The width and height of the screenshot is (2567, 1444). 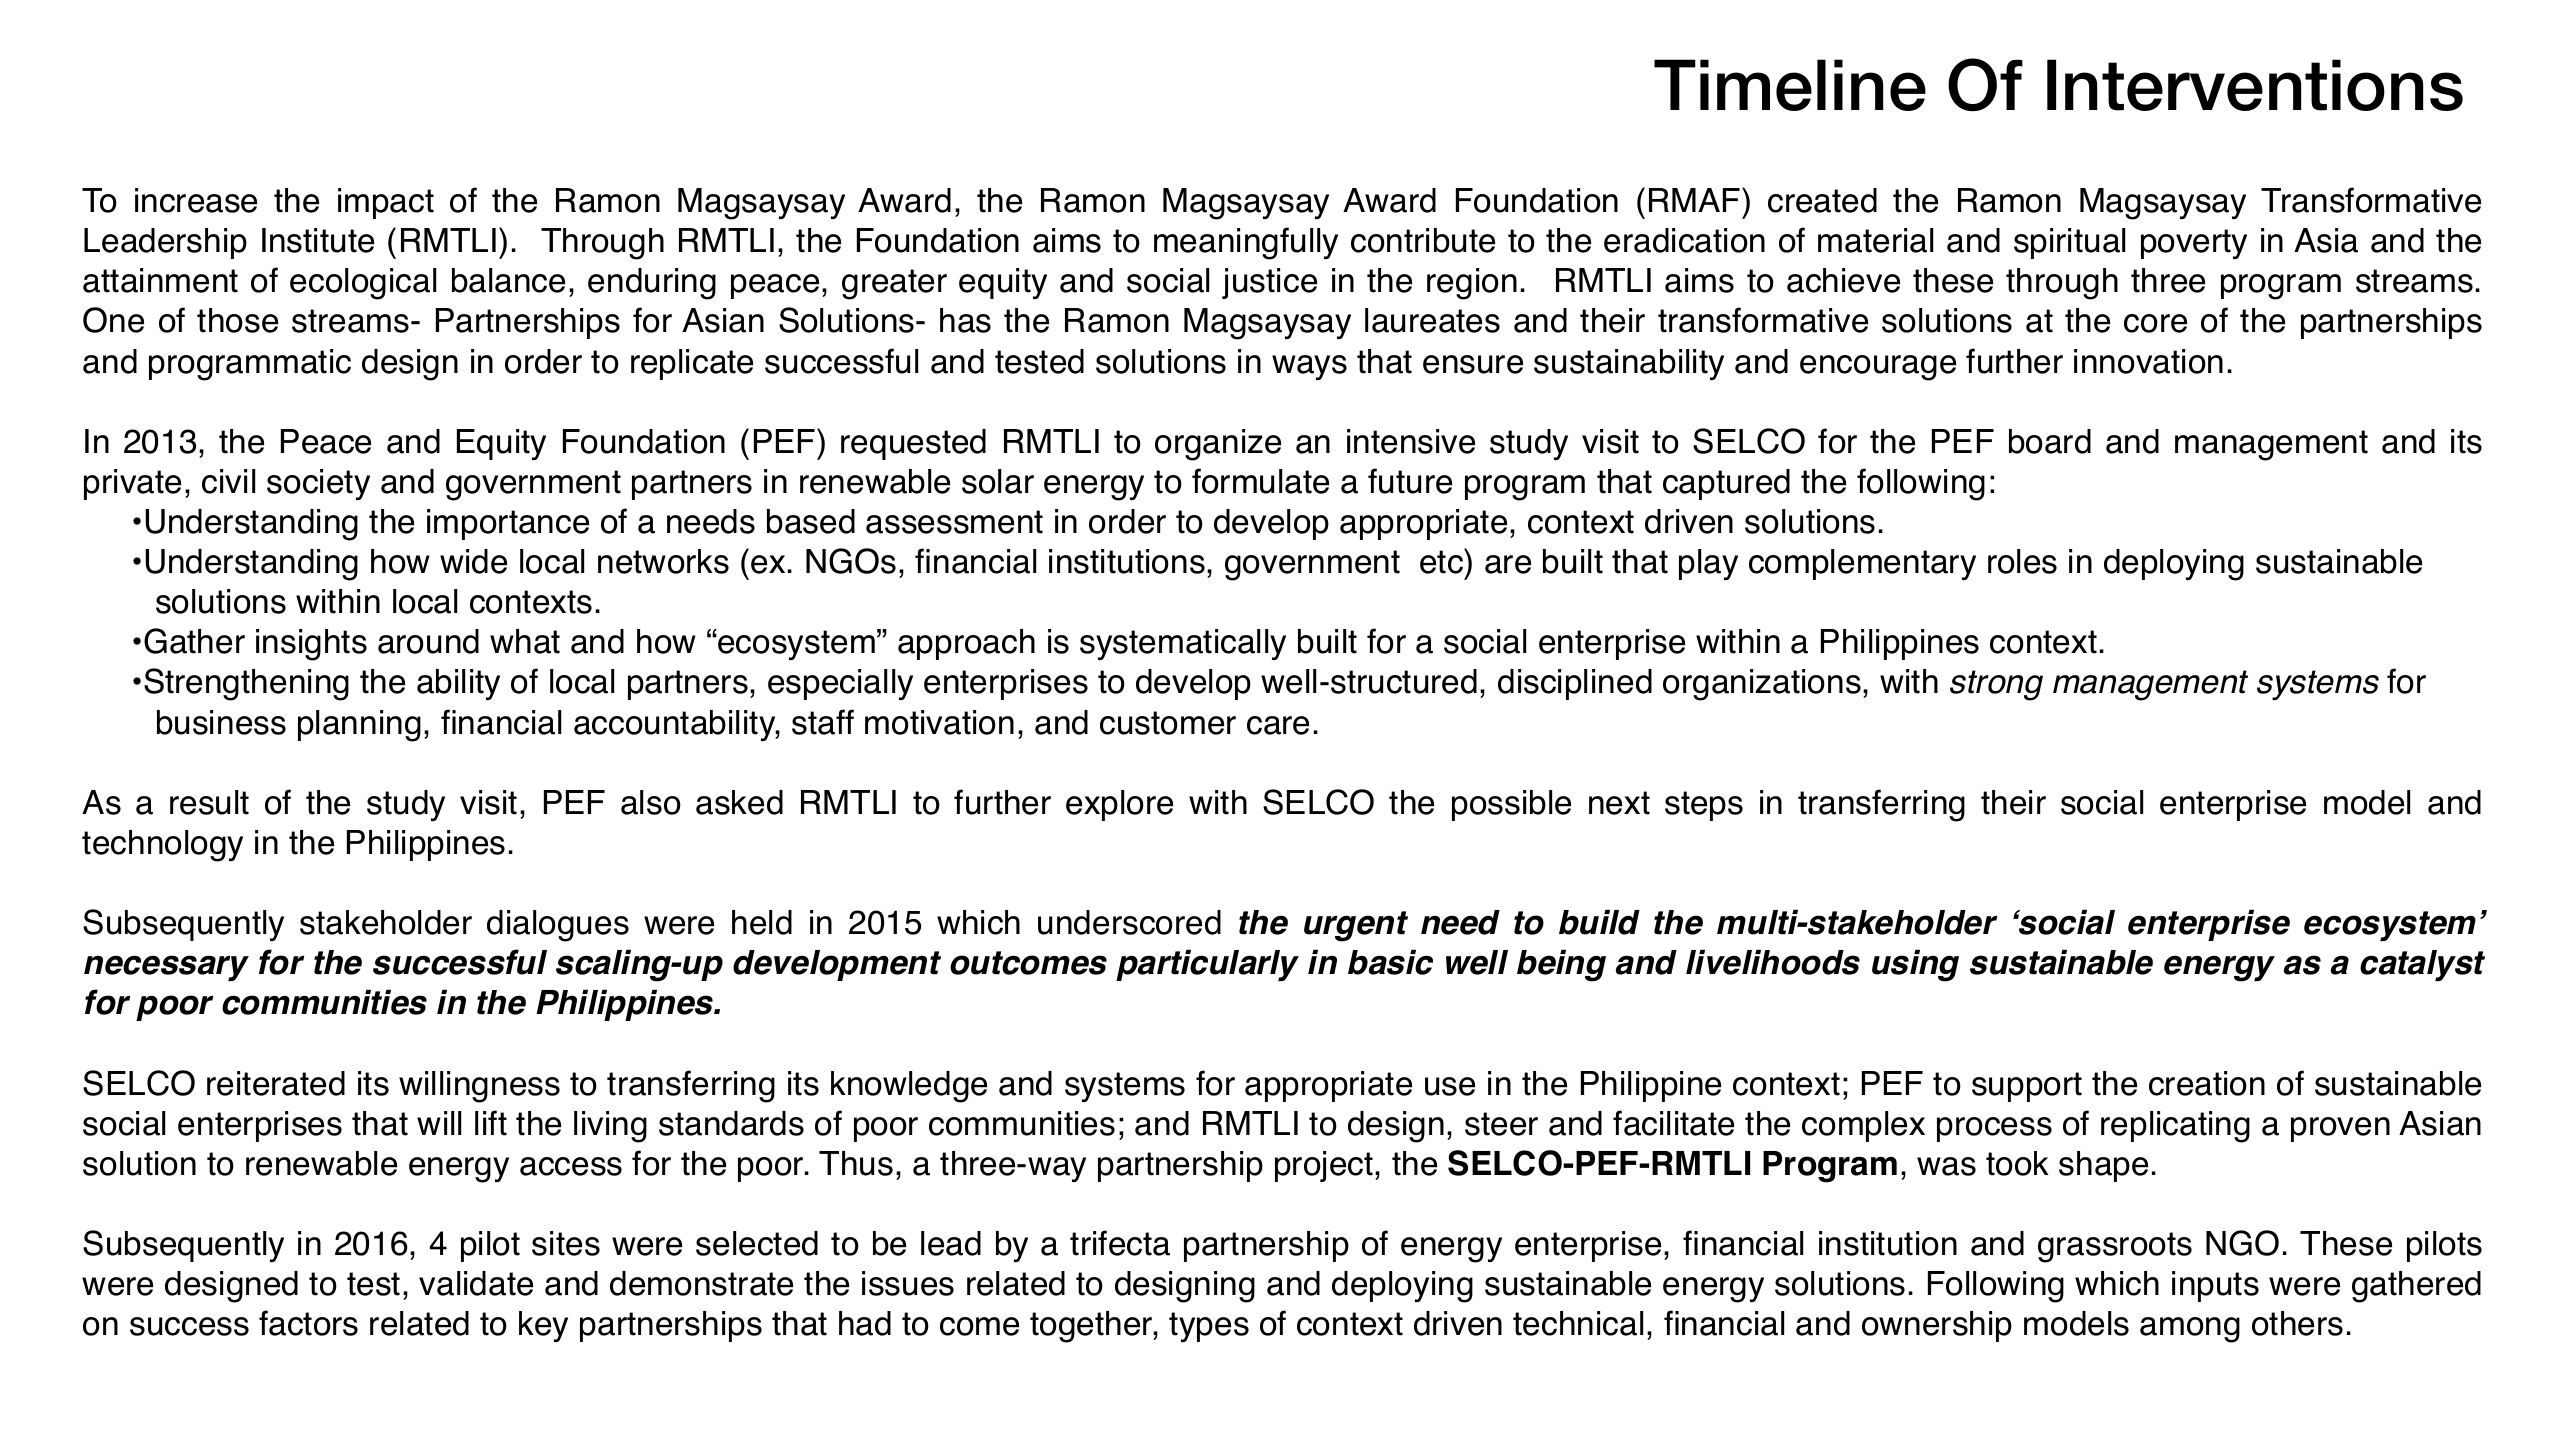 What do you see at coordinates (2255, 85) in the screenshot?
I see `Interventions` at bounding box center [2255, 85].
